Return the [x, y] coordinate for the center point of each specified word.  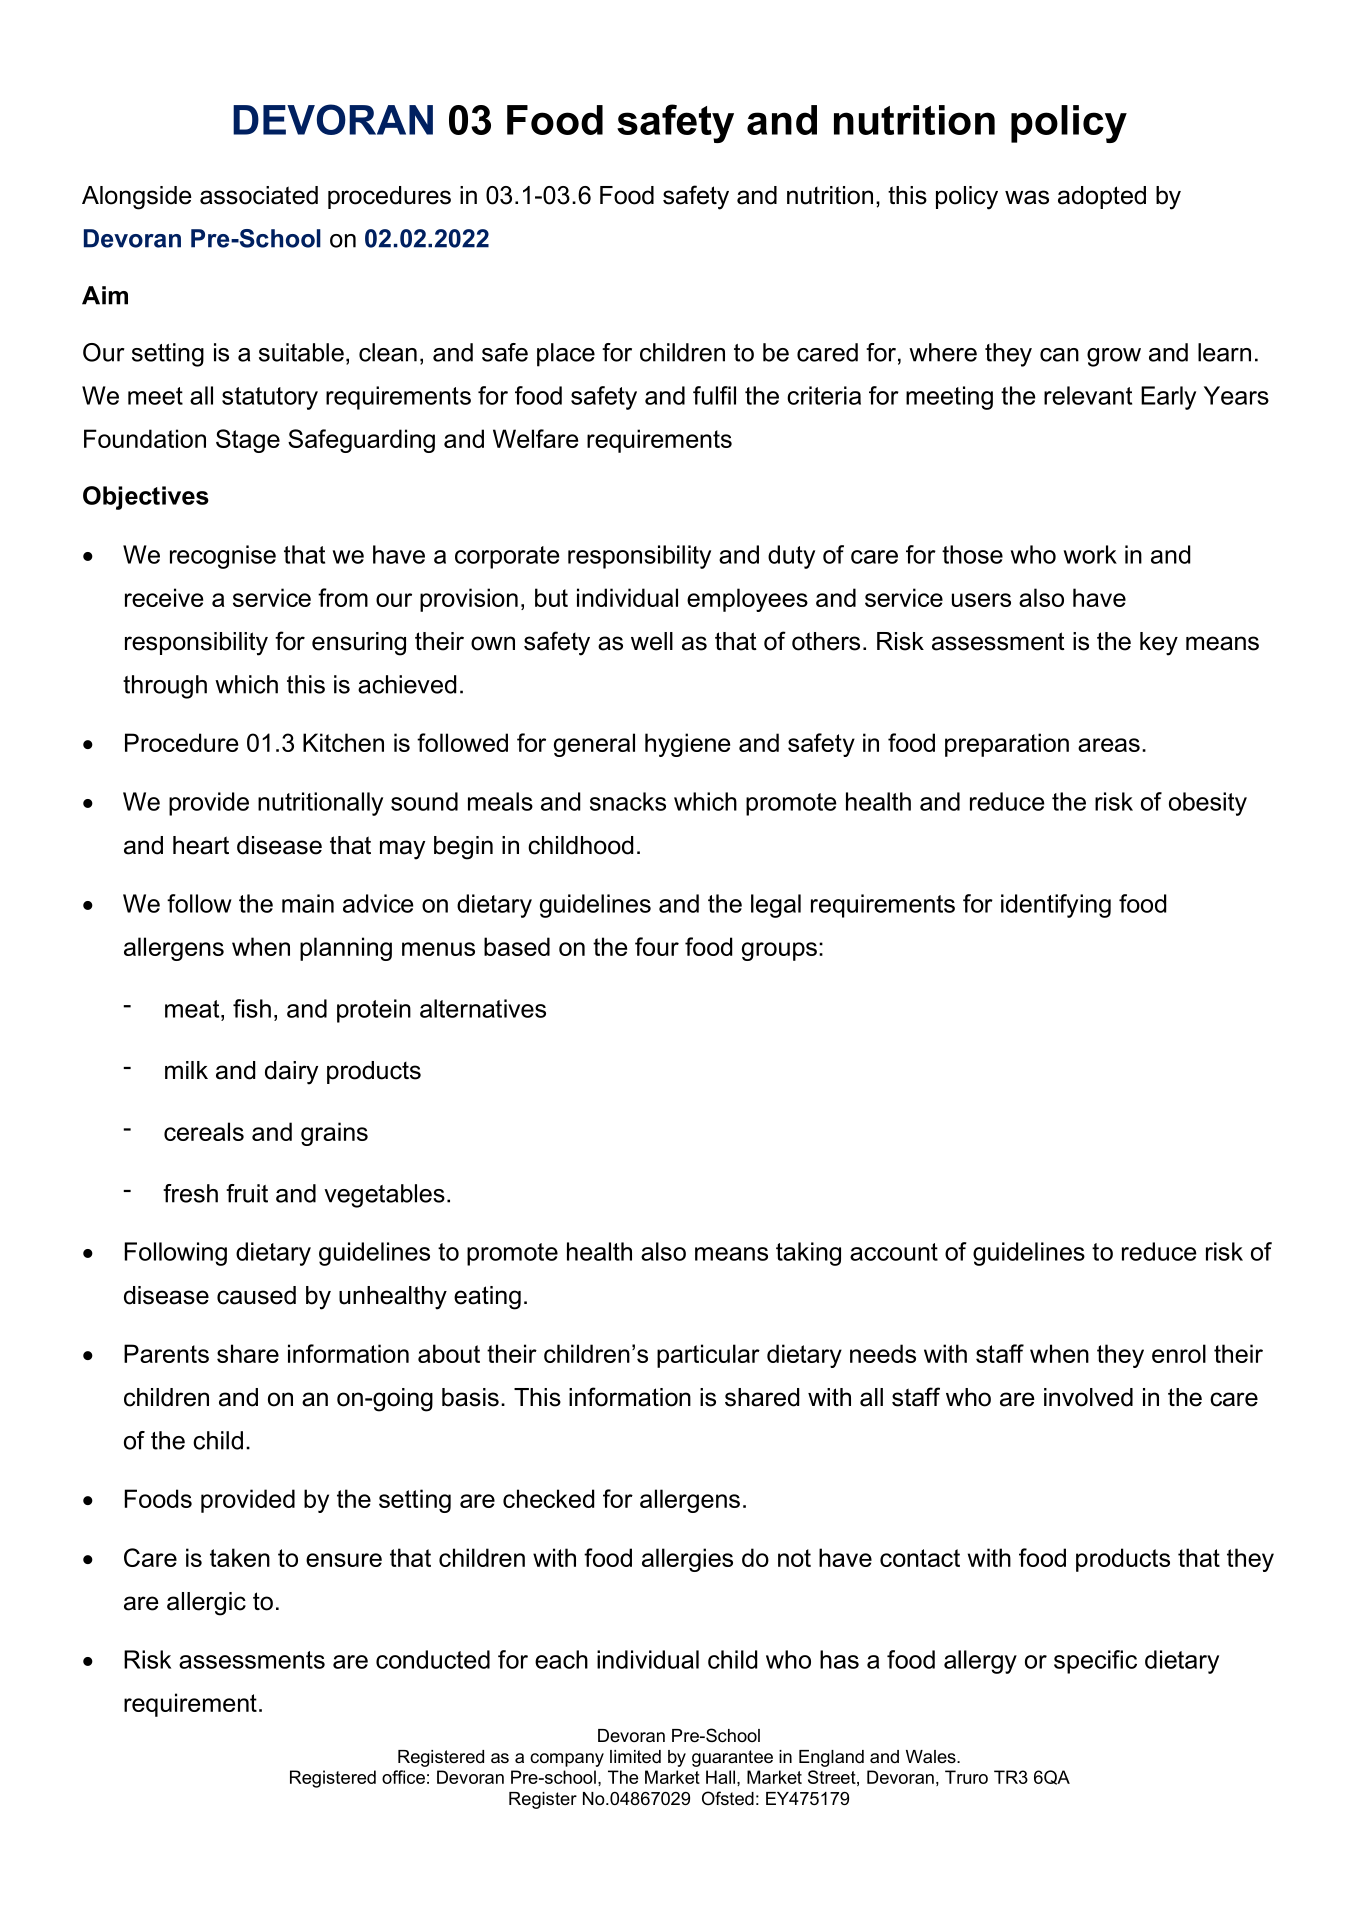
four [657, 946]
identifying [1056, 906]
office [403, 1777]
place [566, 355]
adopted [1102, 197]
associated [259, 195]
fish [252, 1008]
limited [635, 1757]
